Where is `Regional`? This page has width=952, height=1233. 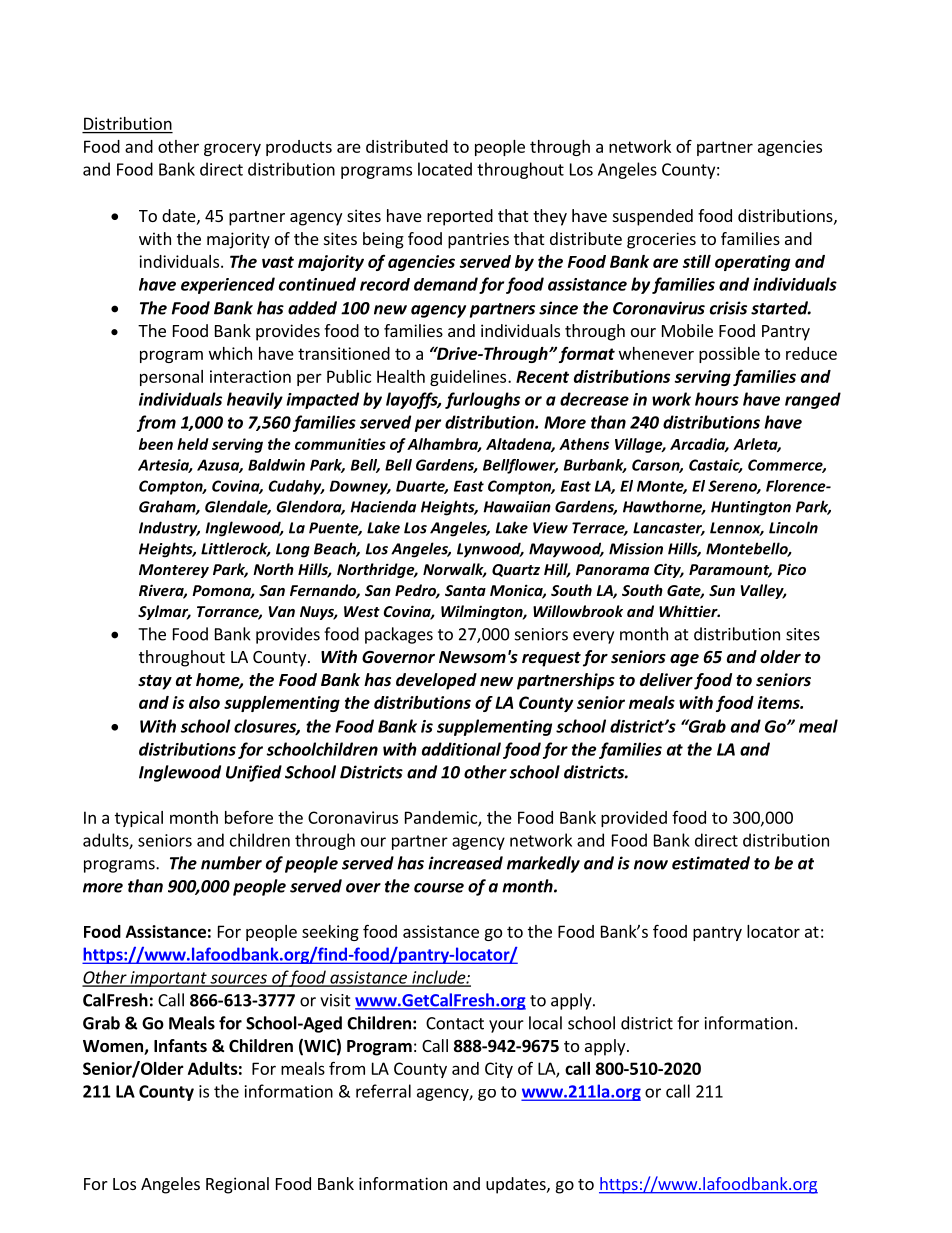
Regional is located at coordinates (237, 1185).
